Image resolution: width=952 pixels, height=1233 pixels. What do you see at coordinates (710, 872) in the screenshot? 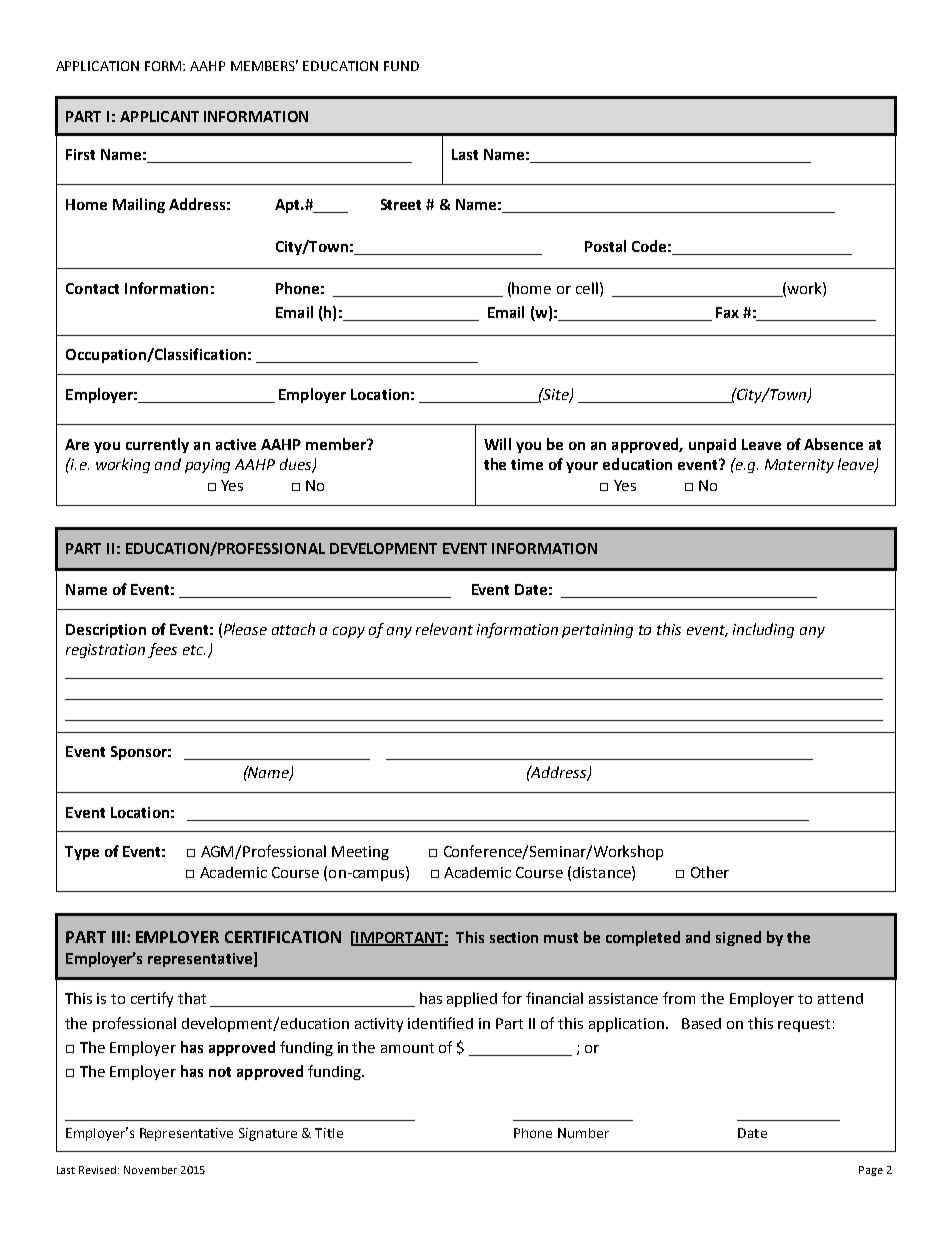
I see `Other` at bounding box center [710, 872].
